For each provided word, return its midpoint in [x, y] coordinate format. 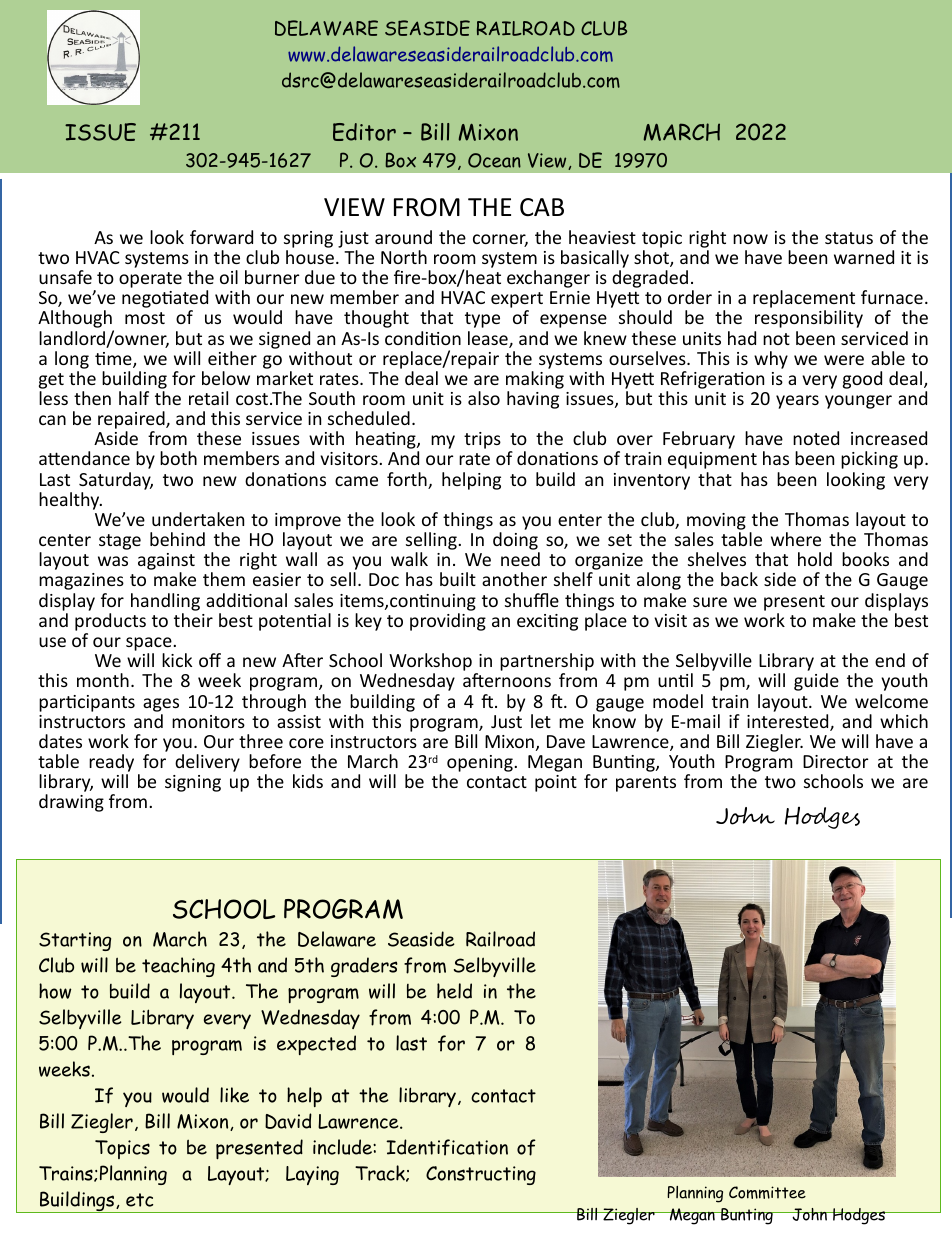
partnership [547, 663]
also [484, 398]
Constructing [481, 1175]
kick [177, 660]
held [454, 991]
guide [816, 682]
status [849, 238]
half [134, 398]
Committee [767, 1192]
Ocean [494, 160]
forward [221, 237]
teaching [178, 967]
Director [836, 761]
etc [139, 1200]
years [797, 402]
